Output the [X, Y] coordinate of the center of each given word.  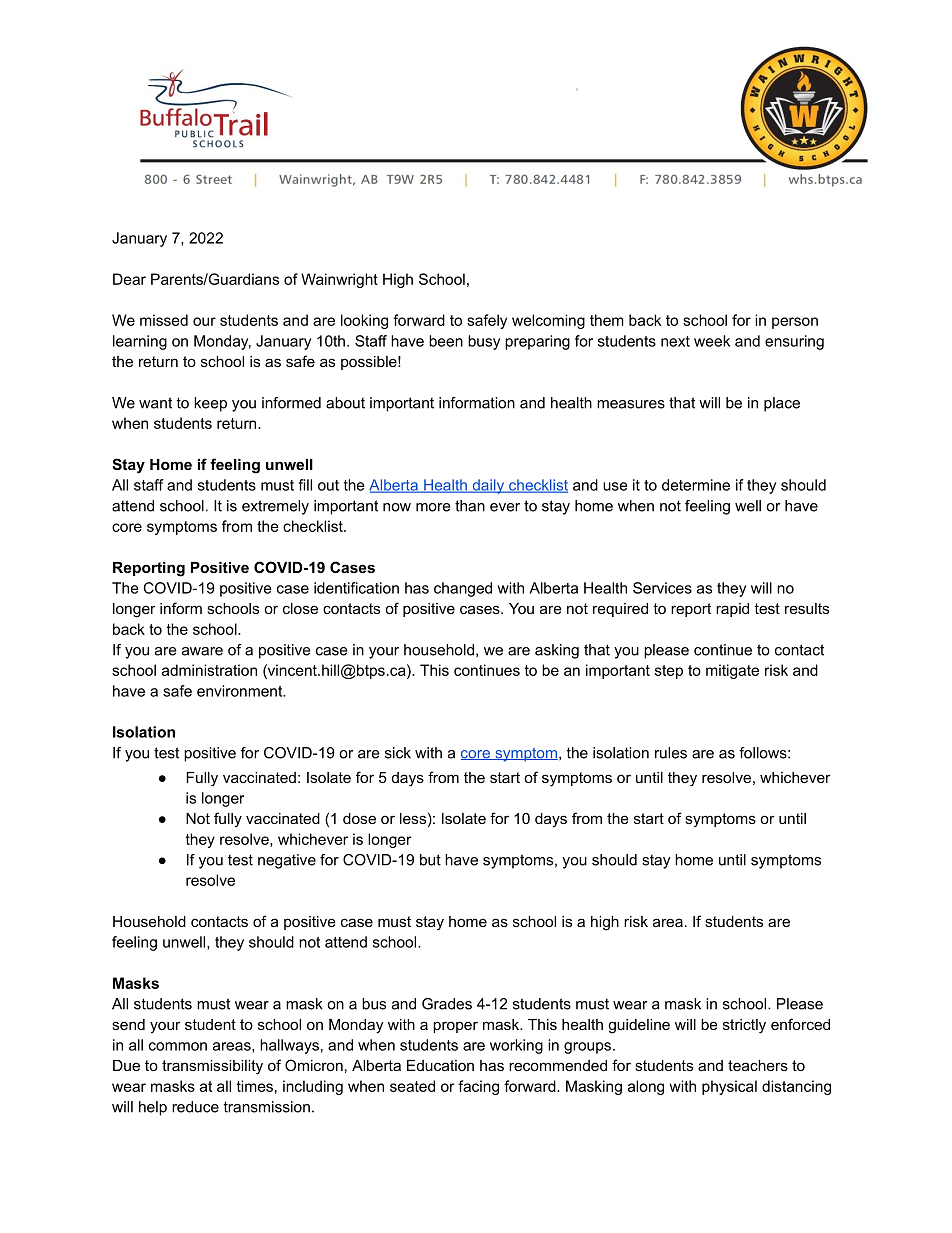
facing [478, 1087]
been [446, 341]
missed [164, 320]
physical [729, 1087]
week [712, 341]
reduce [195, 1107]
